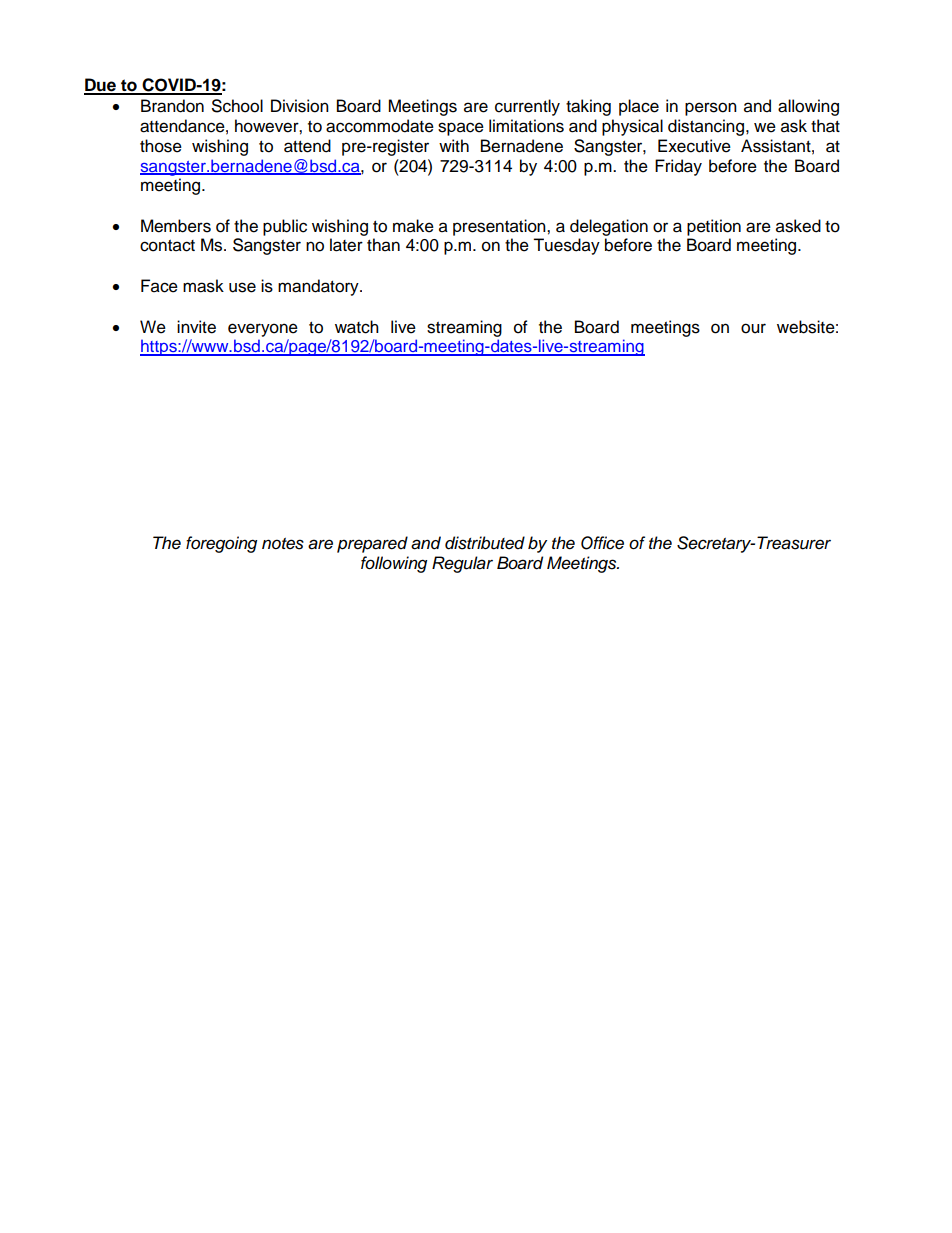  Describe the element at coordinates (221, 544) in the screenshot. I see `foregoing` at that location.
